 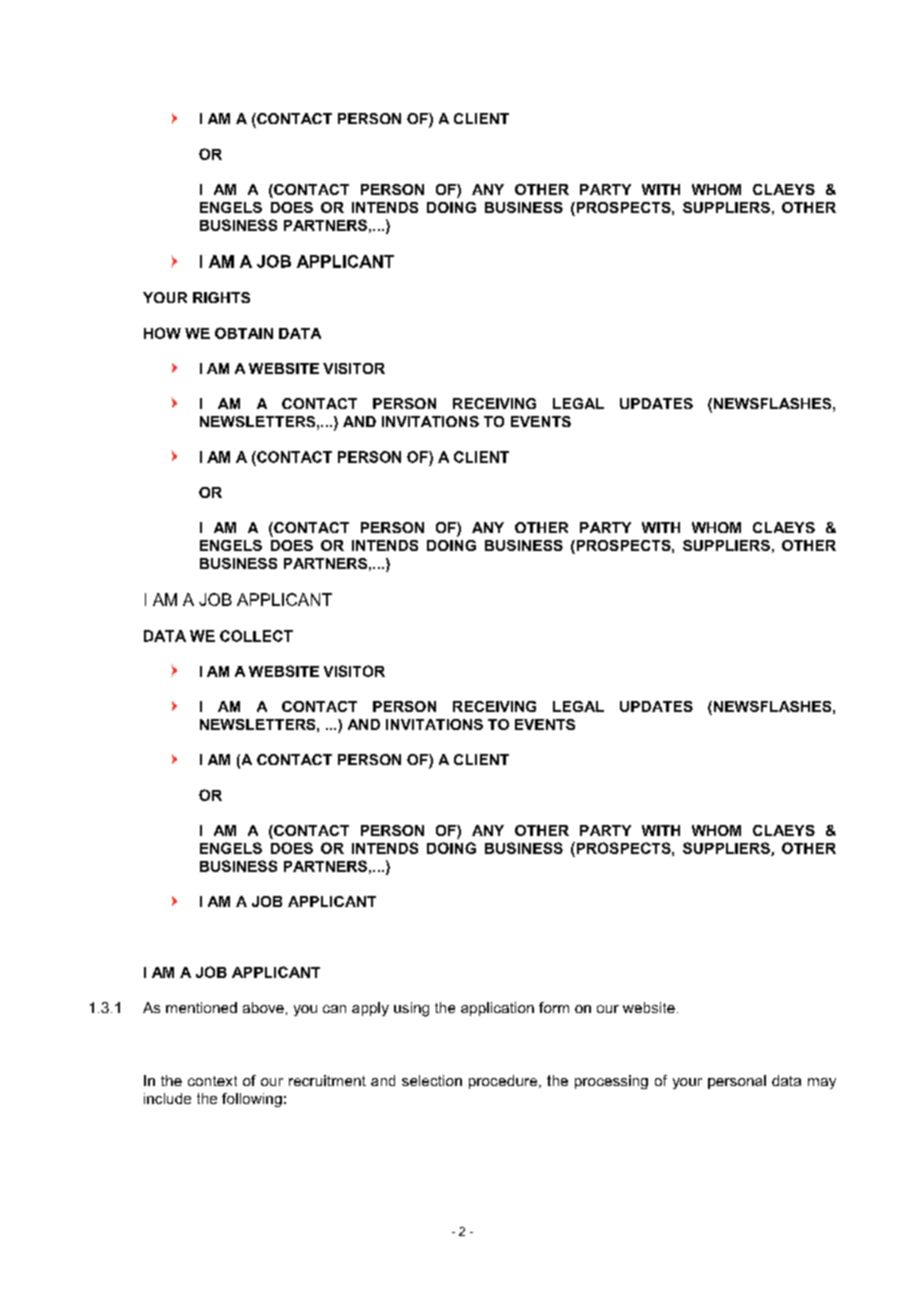 I want to click on HOW, so click(x=162, y=333).
